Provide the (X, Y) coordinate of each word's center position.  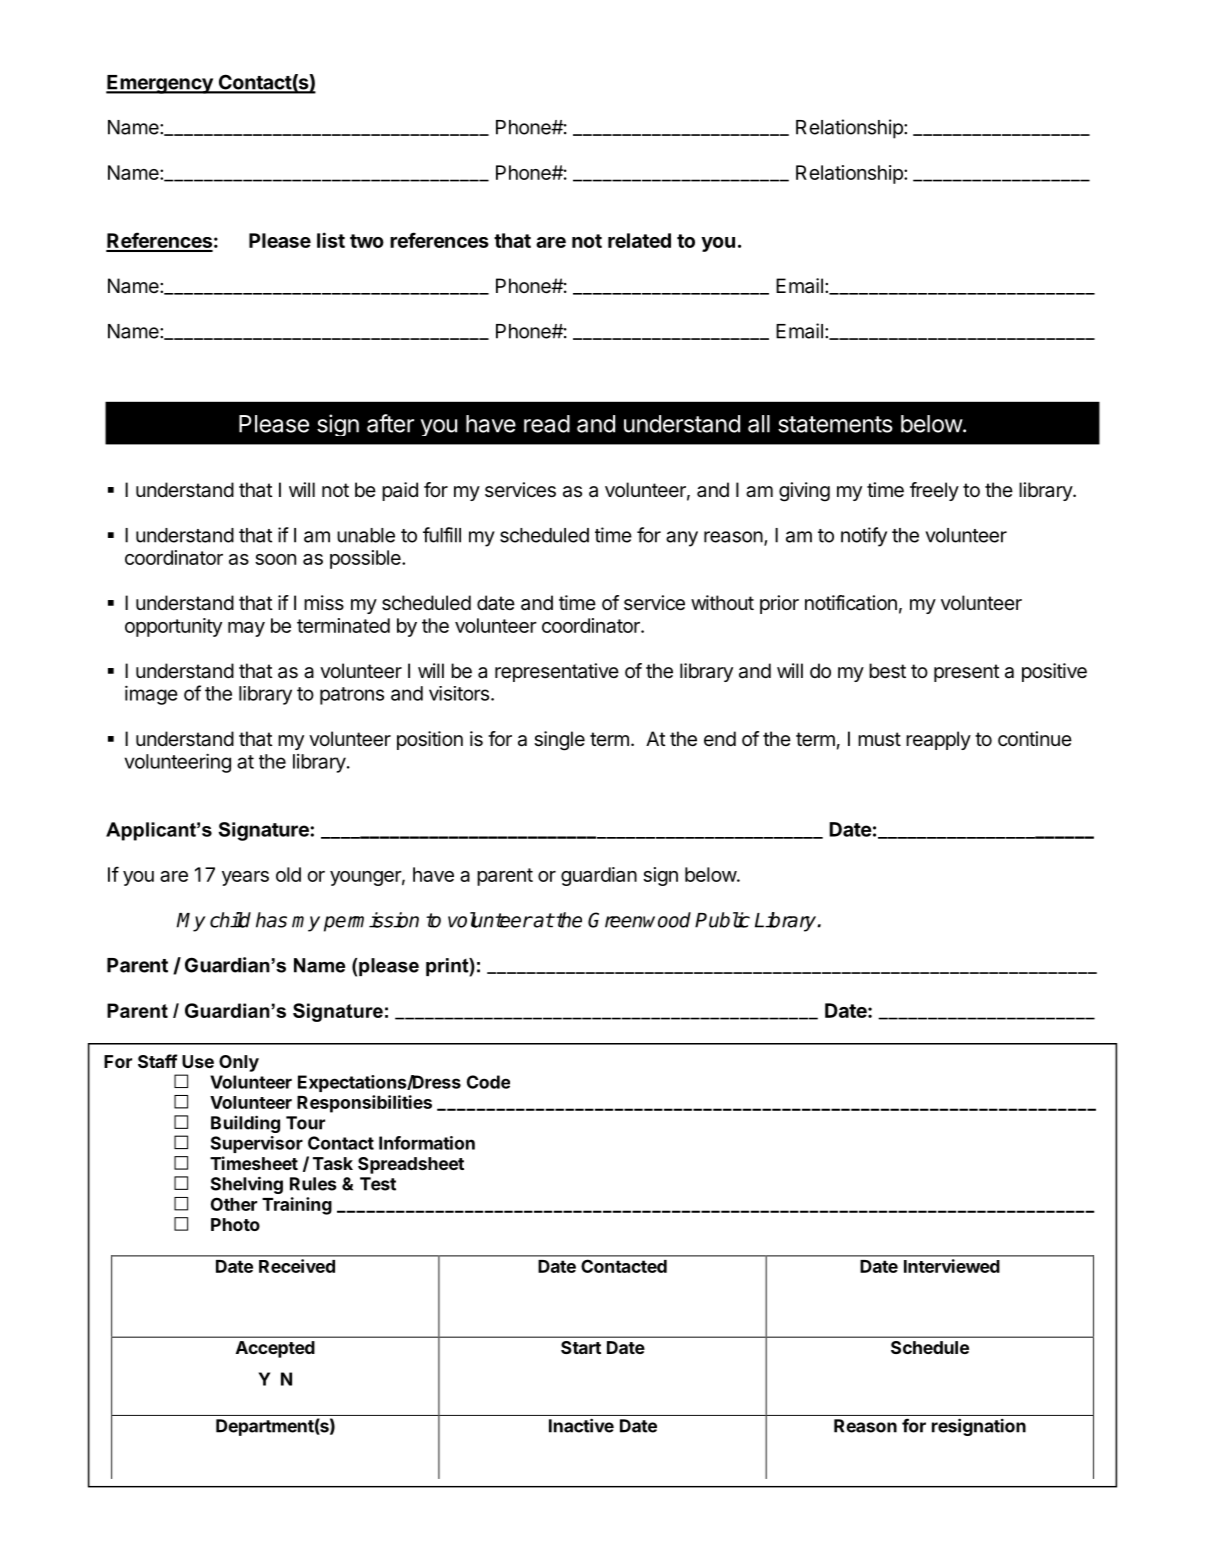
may (246, 629)
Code (488, 1082)
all (759, 424)
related (639, 240)
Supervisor (257, 1144)
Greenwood (639, 920)
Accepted (275, 1349)
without (722, 602)
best (887, 671)
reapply (938, 740)
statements (835, 424)
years (245, 878)
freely (934, 491)
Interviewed (951, 1266)
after (390, 423)
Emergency (160, 84)
